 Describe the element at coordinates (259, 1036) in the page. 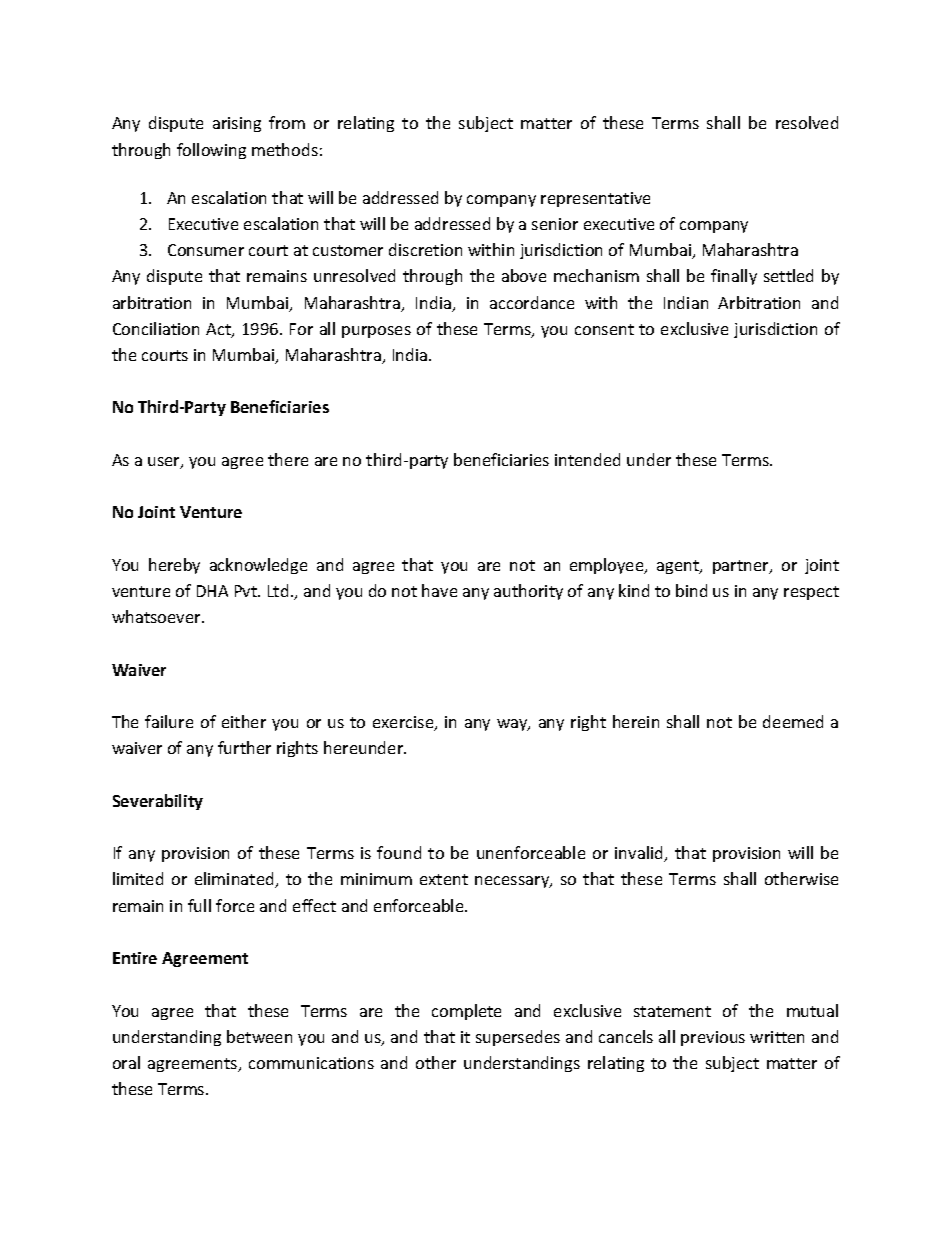

I see `between` at that location.
